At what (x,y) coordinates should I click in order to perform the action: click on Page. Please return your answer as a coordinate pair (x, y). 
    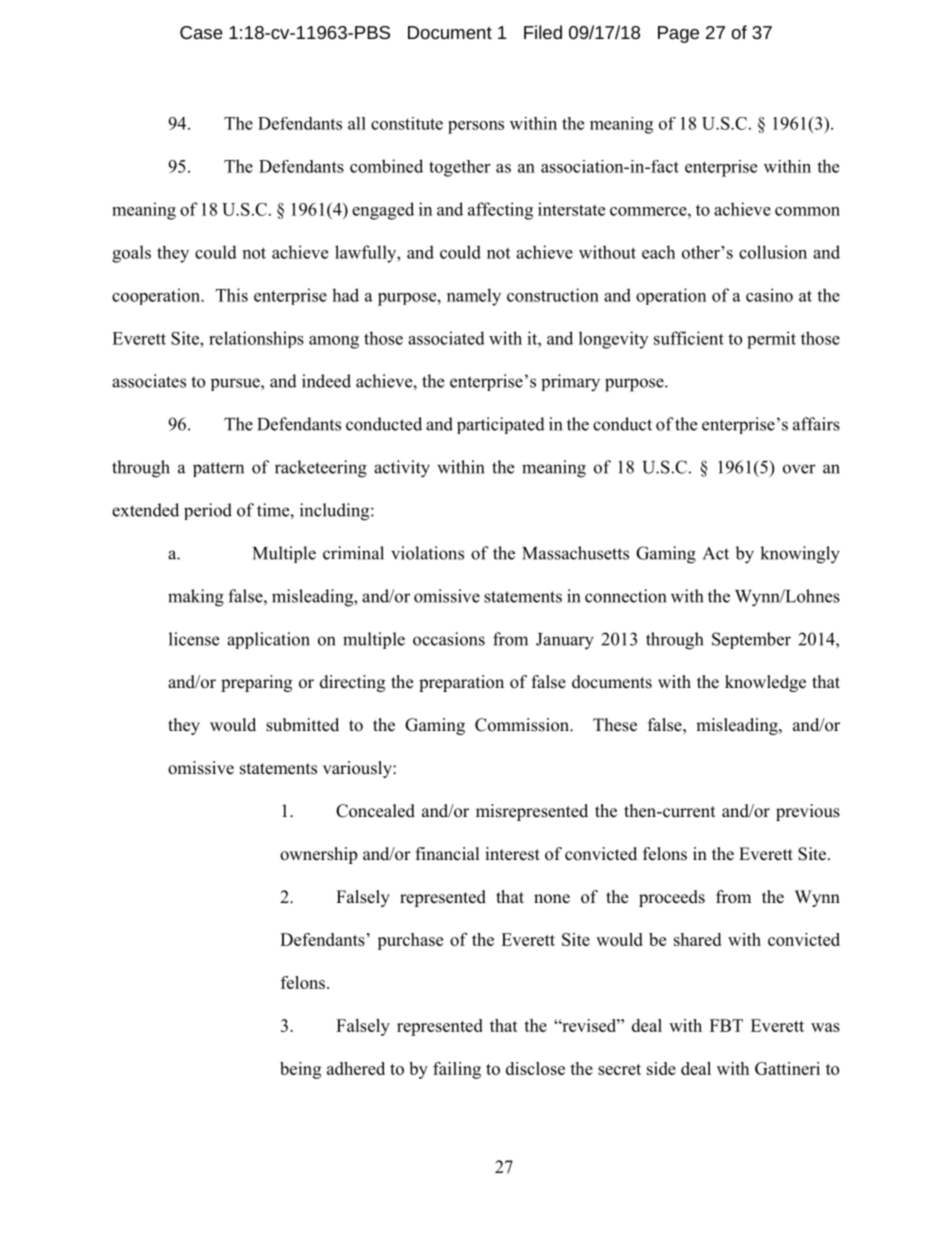
    Looking at the image, I should click on (678, 34).
